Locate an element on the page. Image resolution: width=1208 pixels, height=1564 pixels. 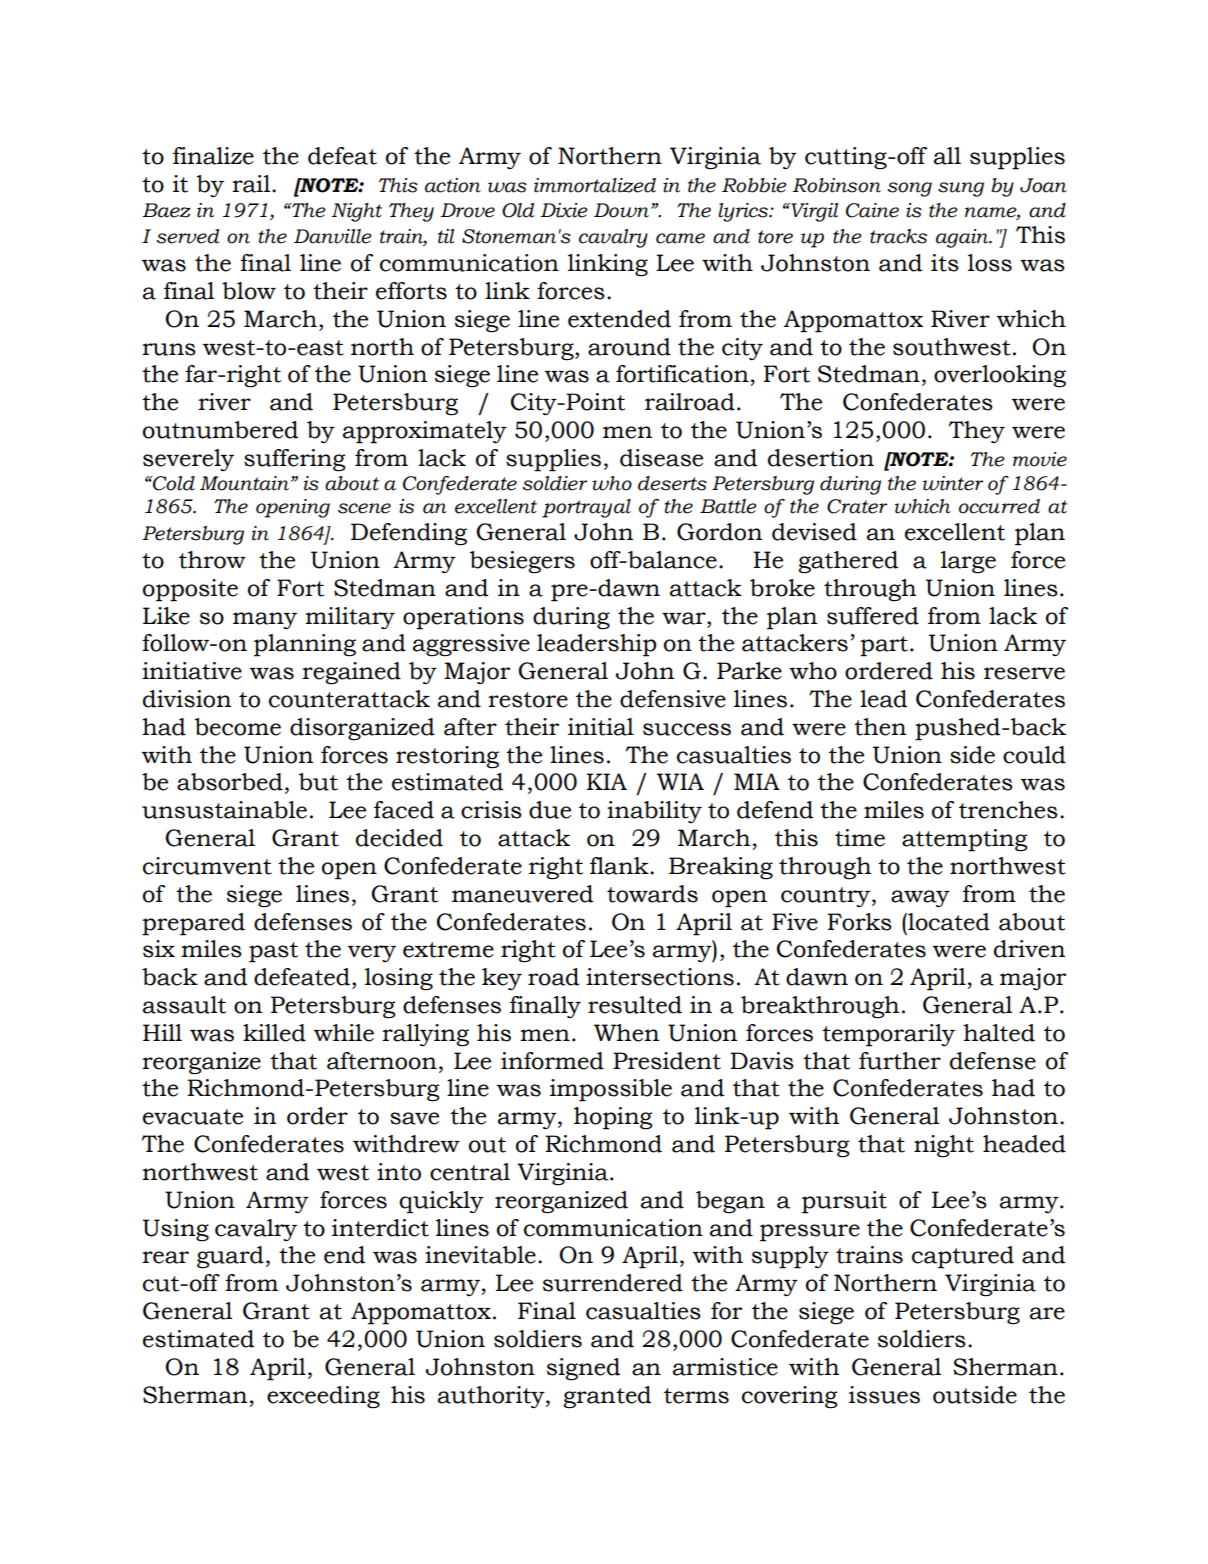
issues is located at coordinates (884, 1395).
